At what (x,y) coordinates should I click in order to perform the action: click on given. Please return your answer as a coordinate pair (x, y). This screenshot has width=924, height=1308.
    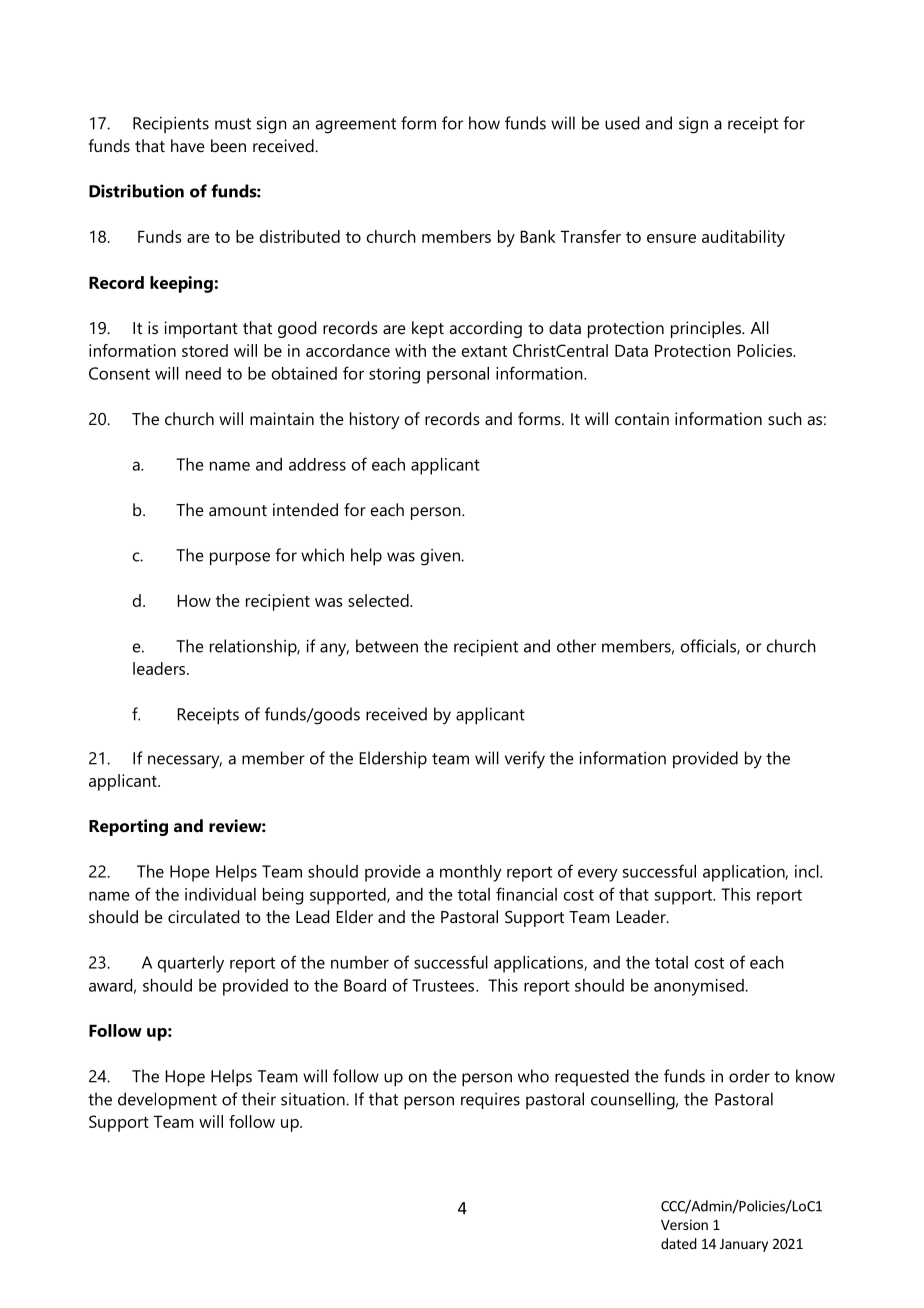
    Looking at the image, I should click on (441, 557).
